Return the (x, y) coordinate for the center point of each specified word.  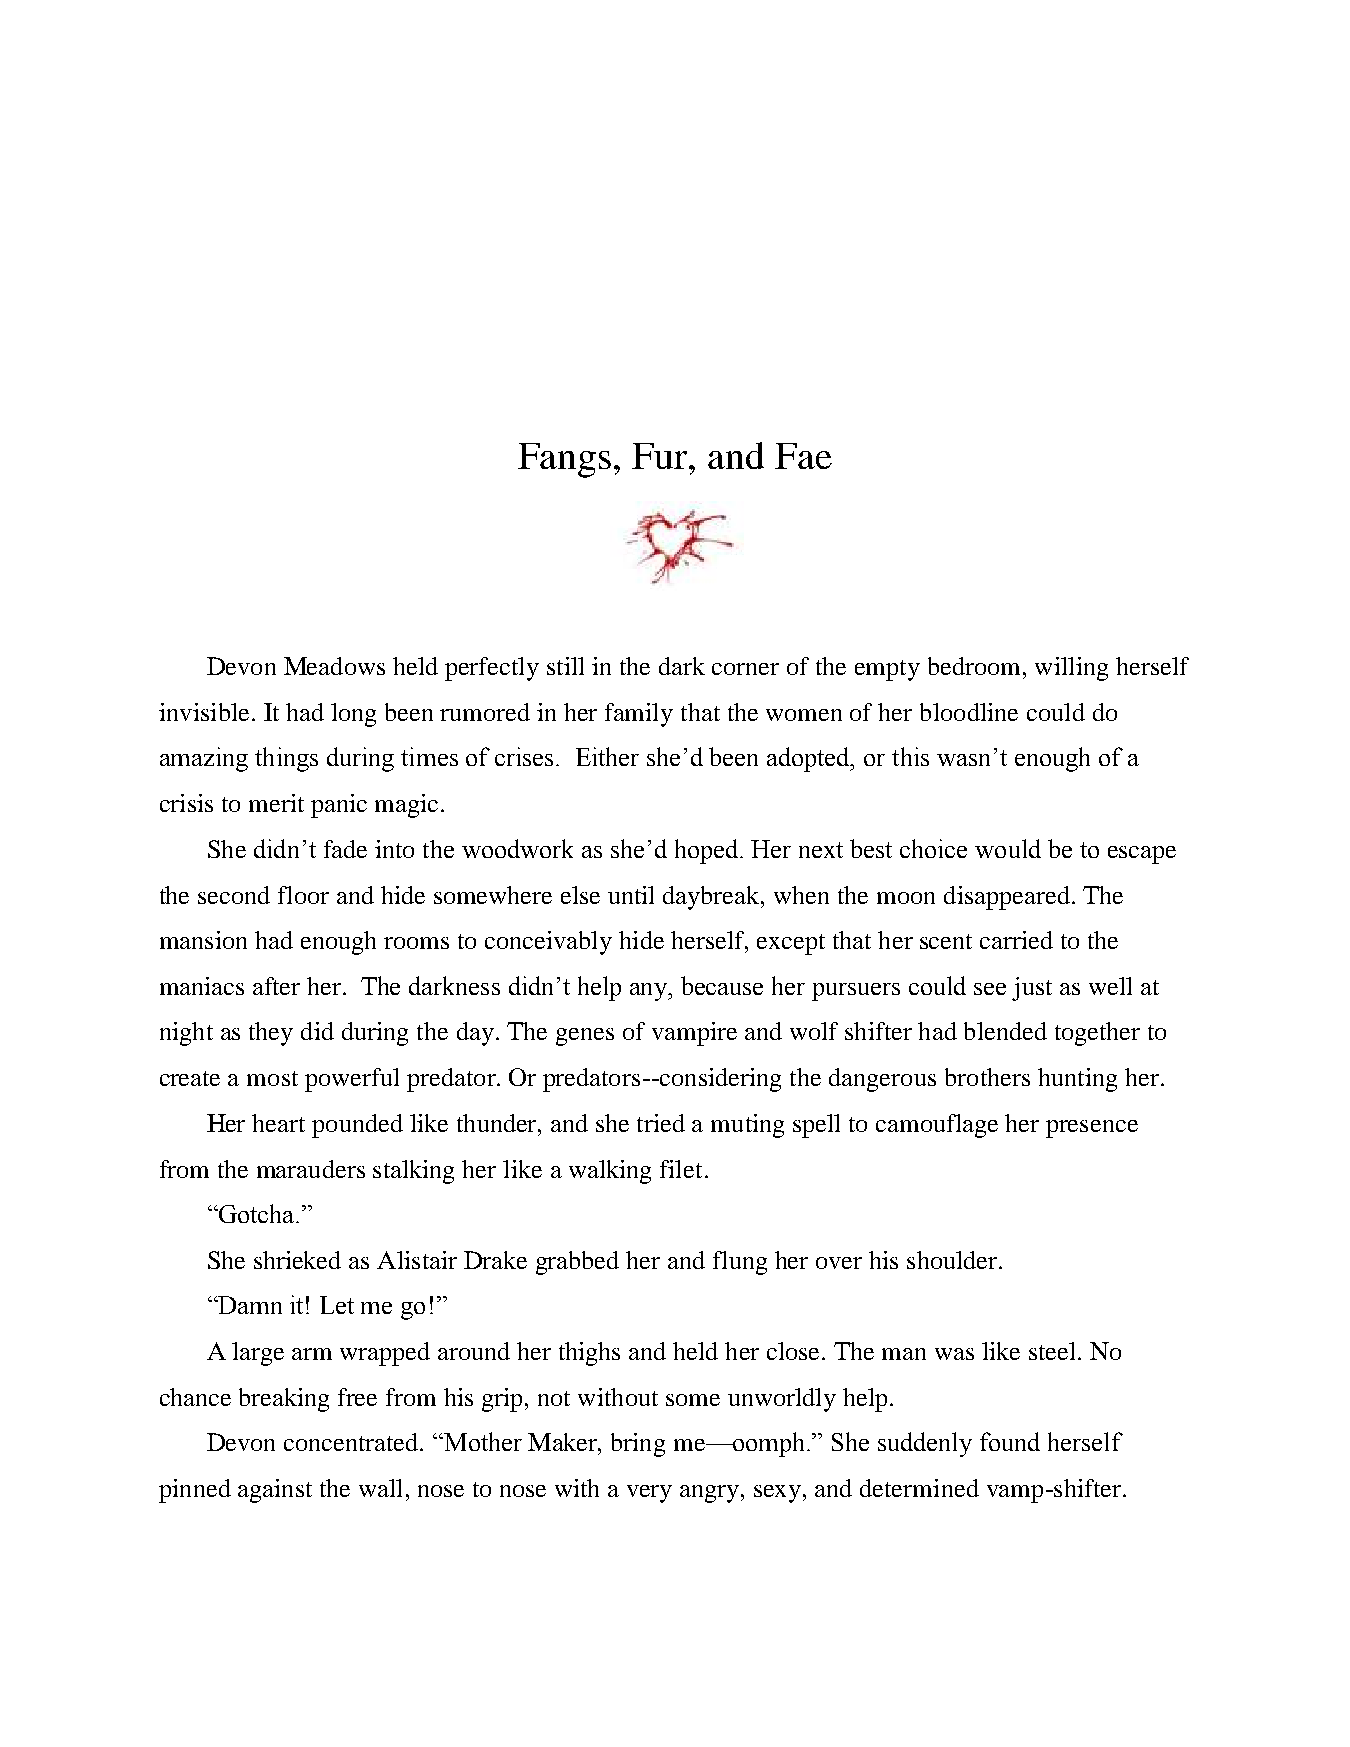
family (639, 715)
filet (681, 1169)
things (286, 759)
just (1032, 989)
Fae (803, 456)
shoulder (953, 1260)
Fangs (564, 460)
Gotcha (257, 1213)
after (276, 986)
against (275, 1491)
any (650, 992)
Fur (661, 456)
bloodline (969, 712)
